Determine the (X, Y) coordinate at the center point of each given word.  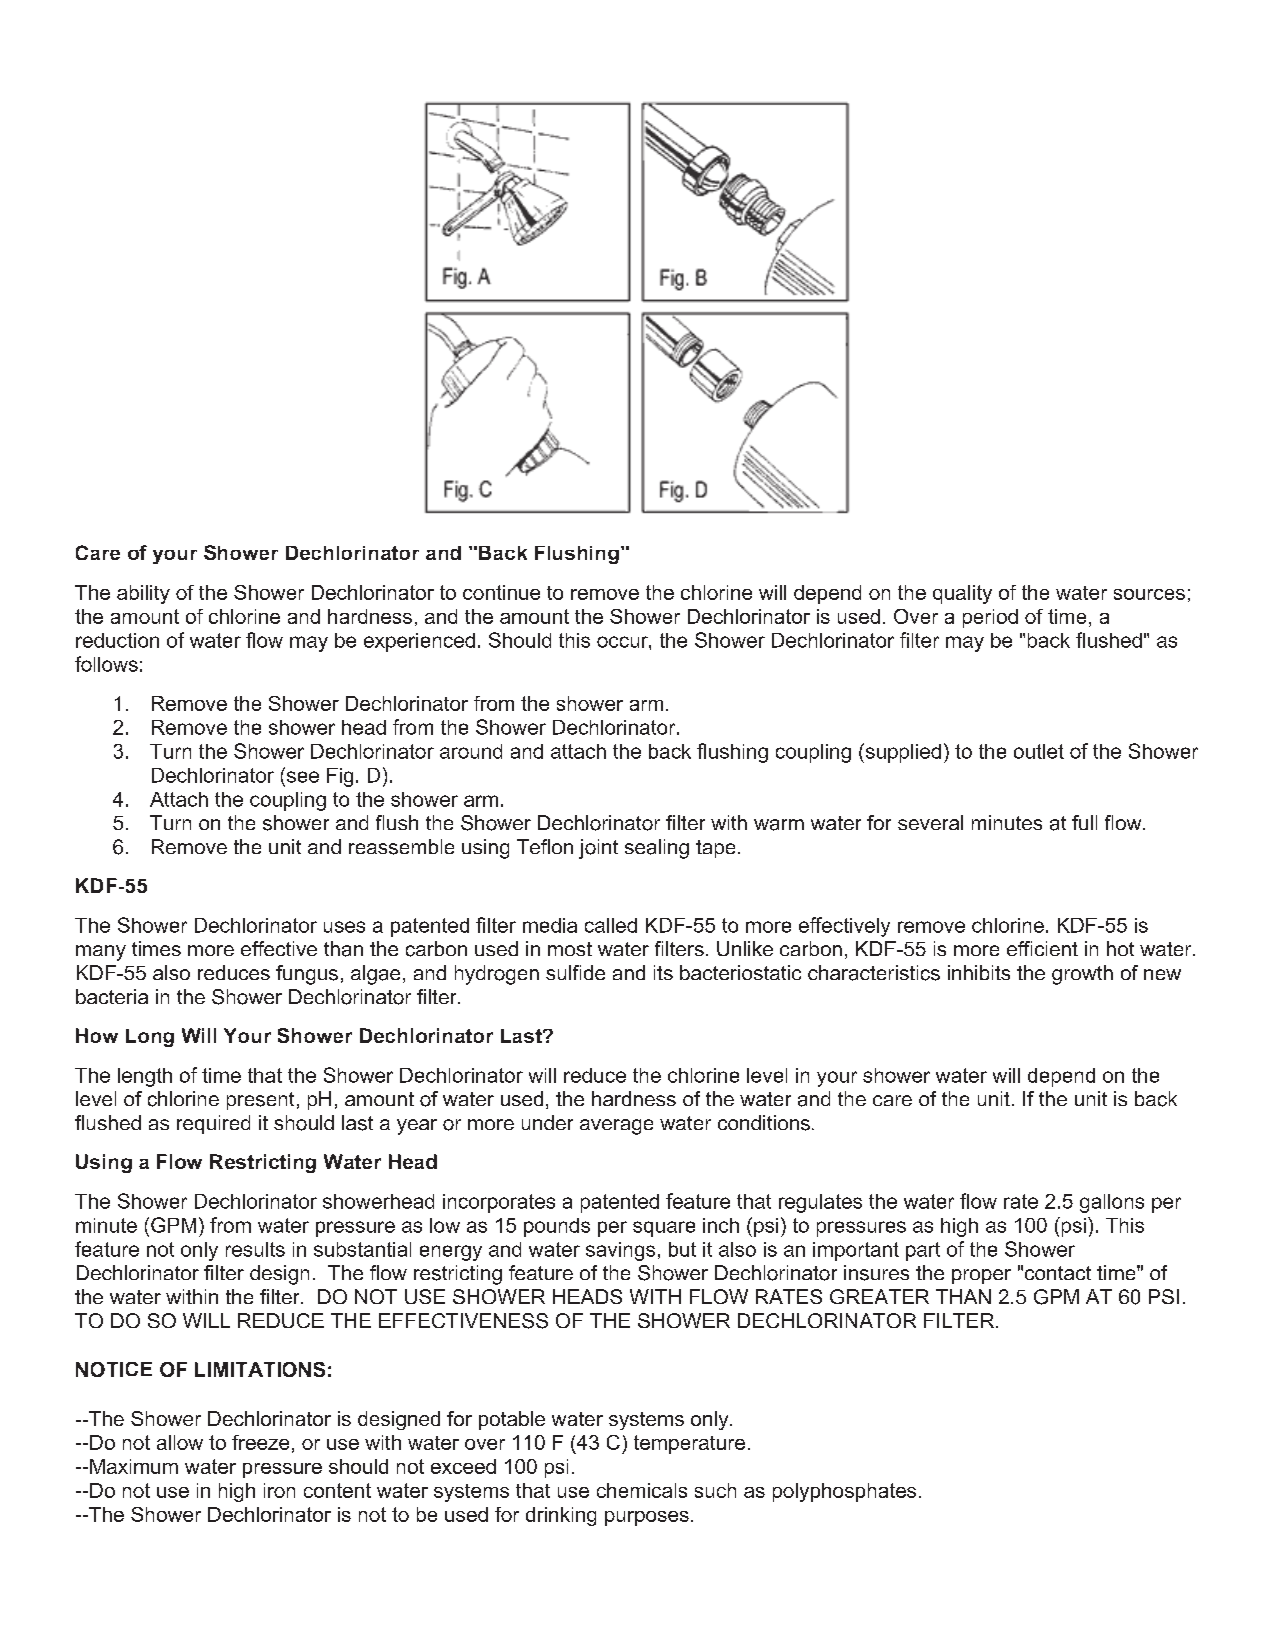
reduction (117, 640)
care (892, 1100)
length (145, 1077)
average (616, 1127)
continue (501, 592)
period (990, 618)
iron (279, 1490)
